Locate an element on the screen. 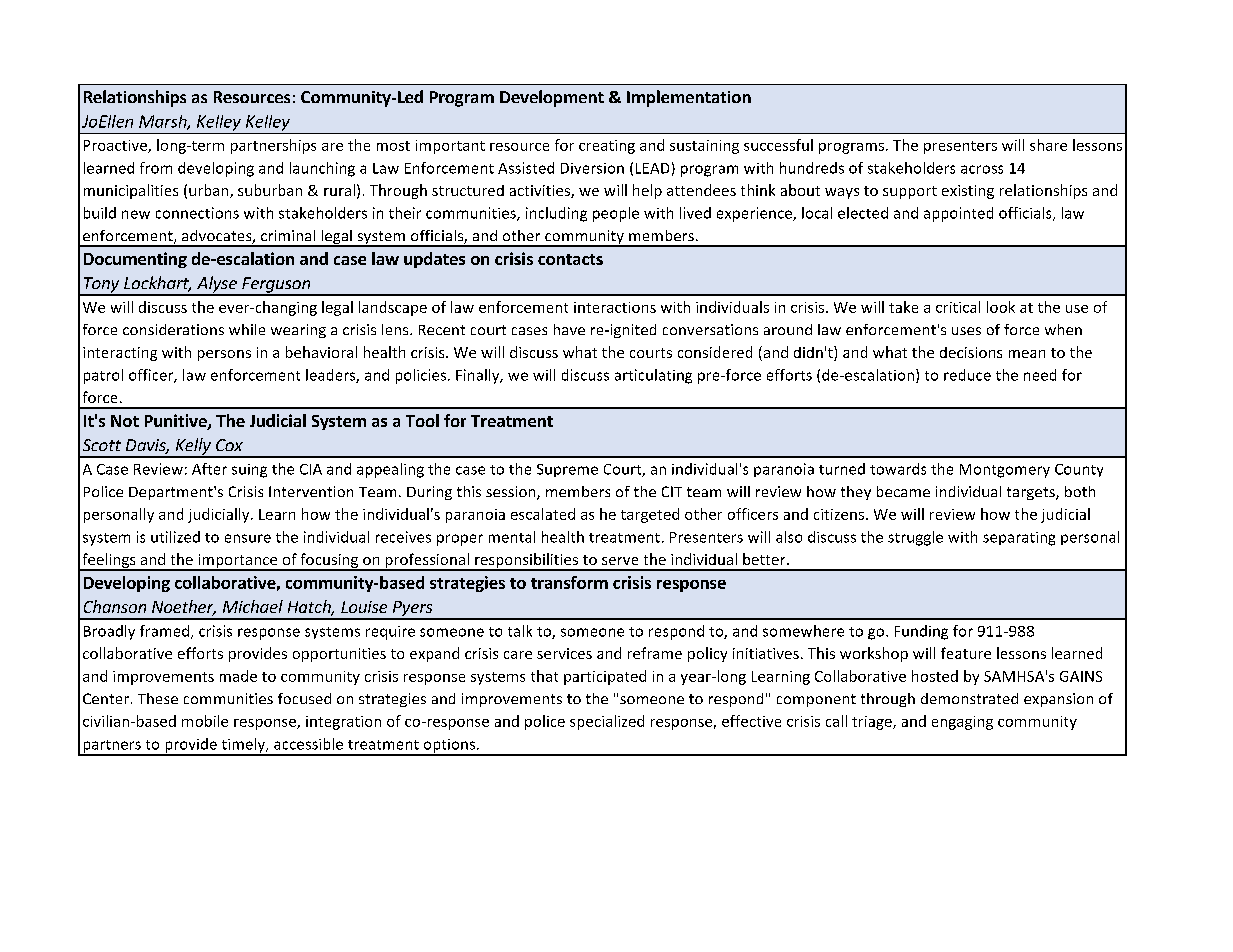 The width and height of the screenshot is (1233, 952). Development is located at coordinates (552, 98).
